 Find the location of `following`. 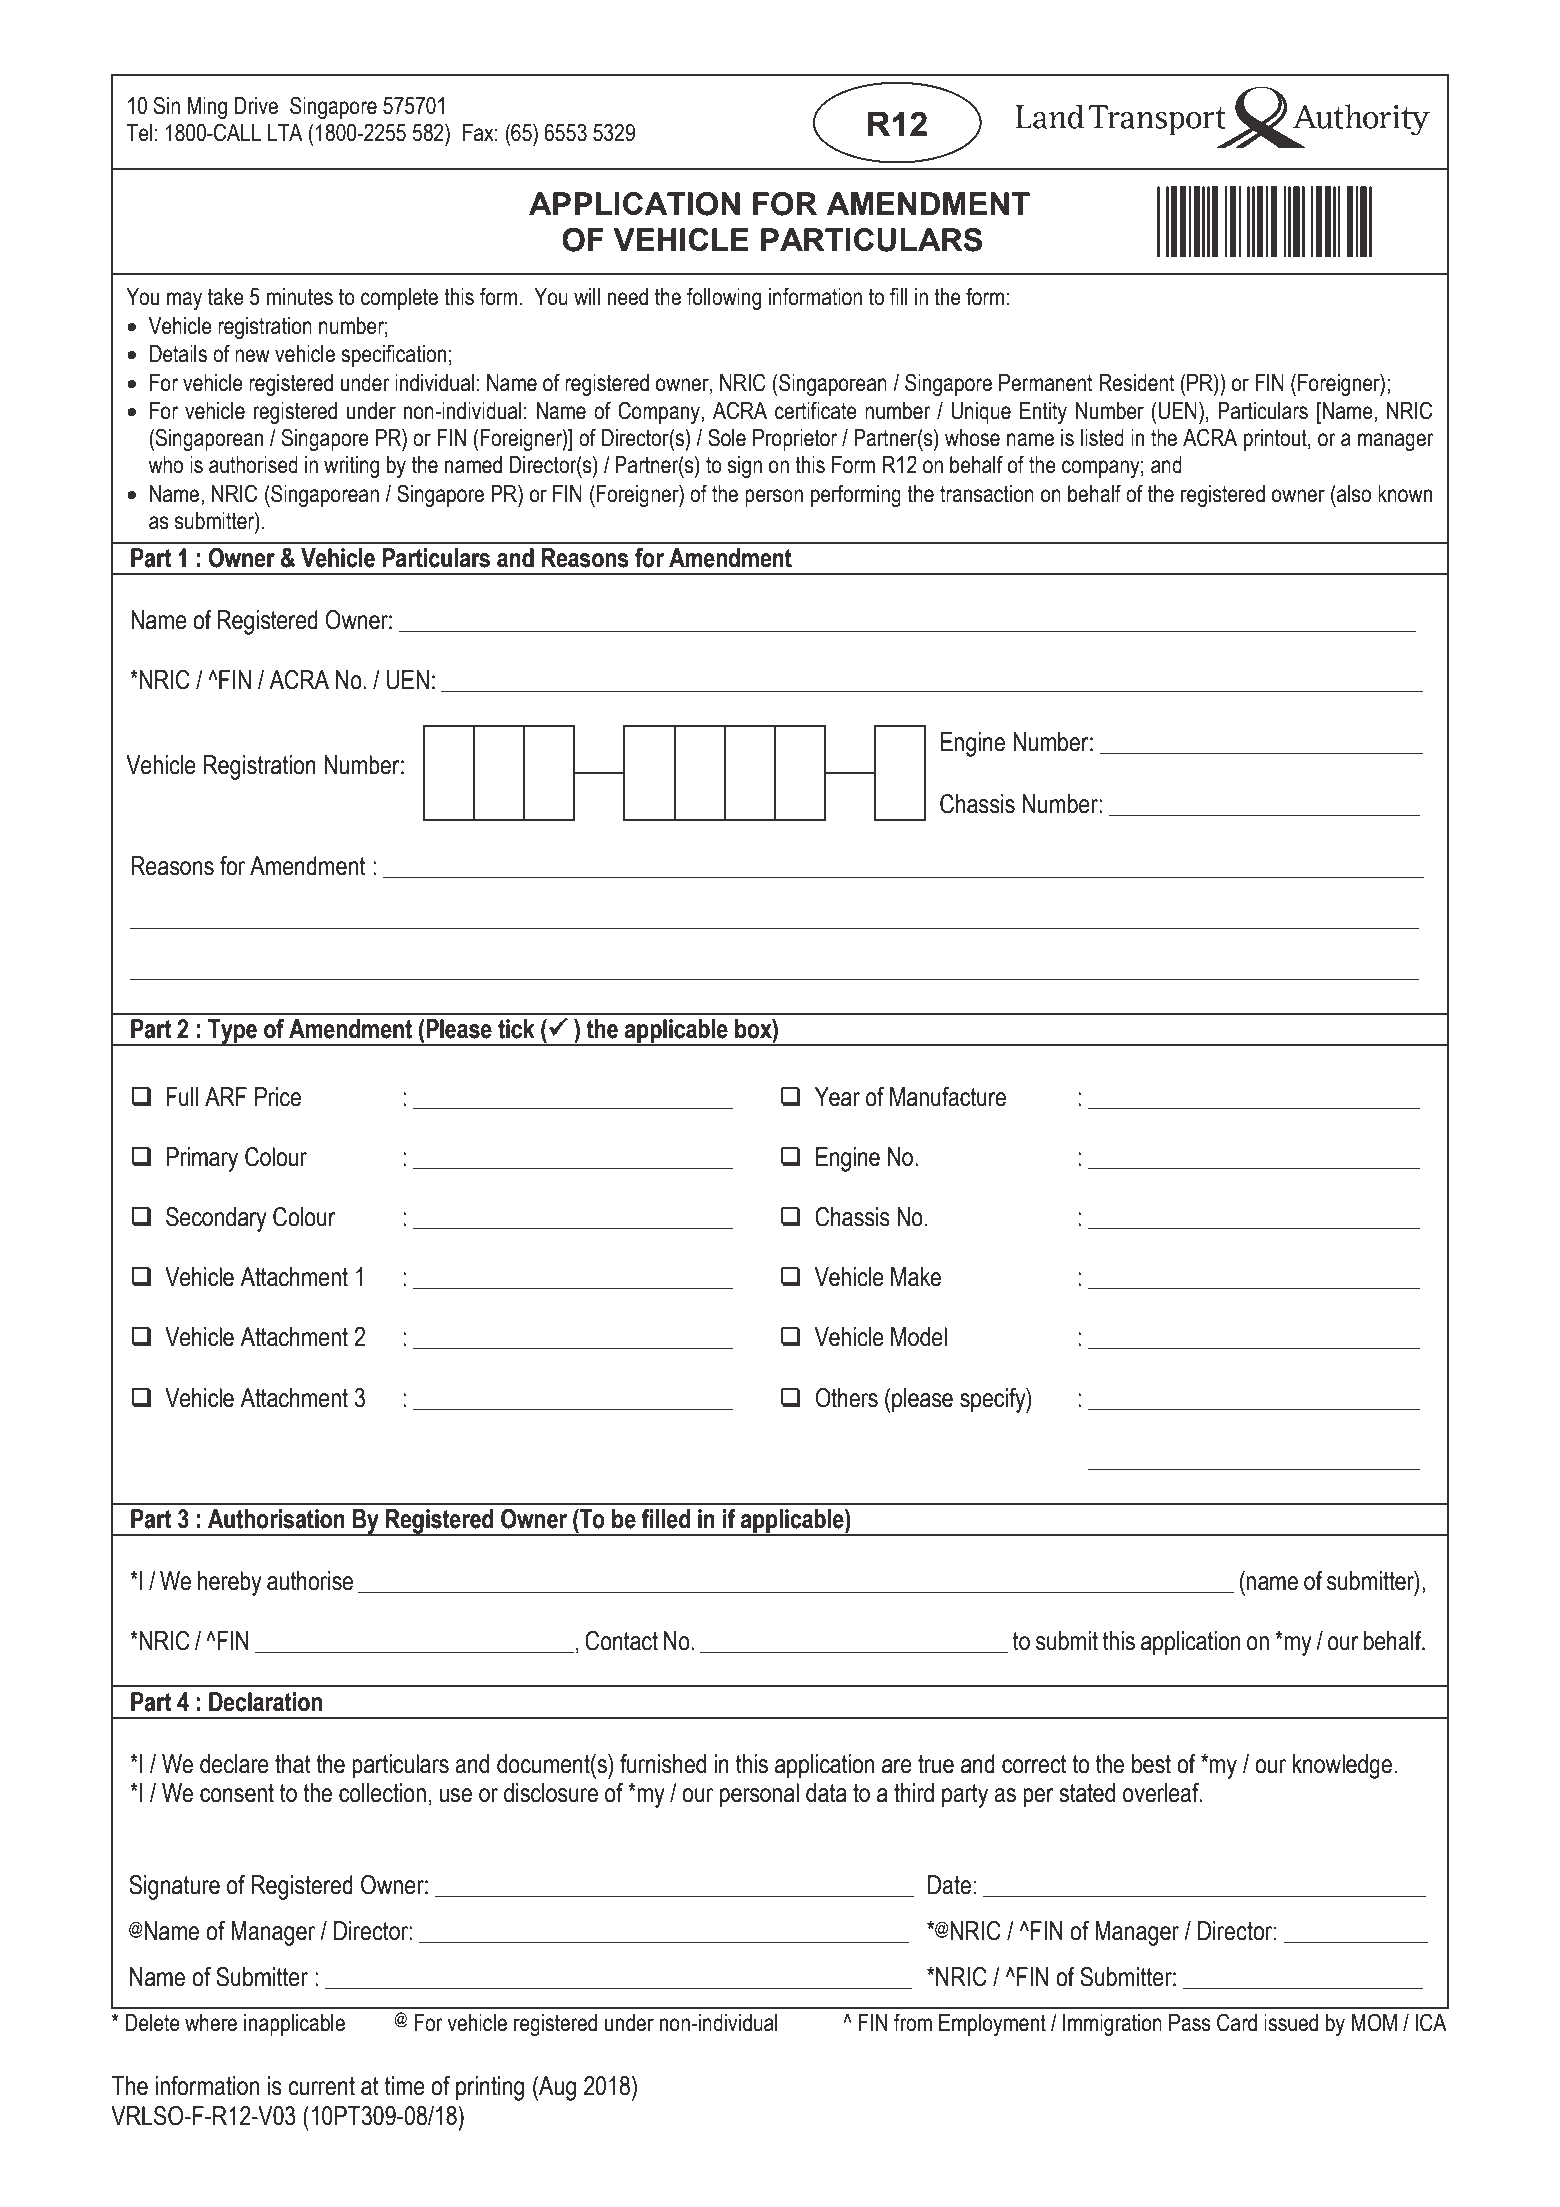

following is located at coordinates (724, 298).
